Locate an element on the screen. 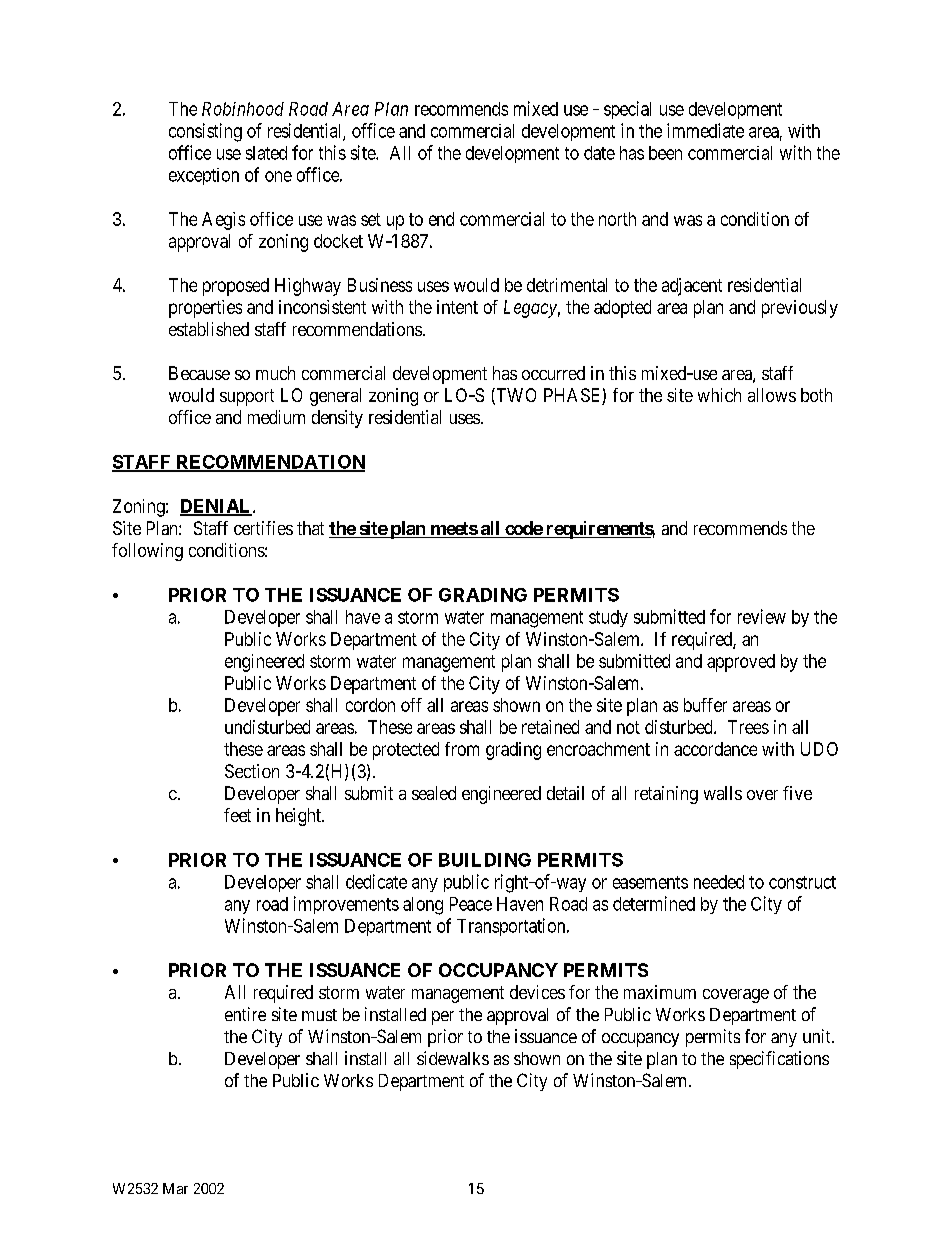 The width and height of the screenshot is (952, 1233). consisting is located at coordinates (205, 132).
